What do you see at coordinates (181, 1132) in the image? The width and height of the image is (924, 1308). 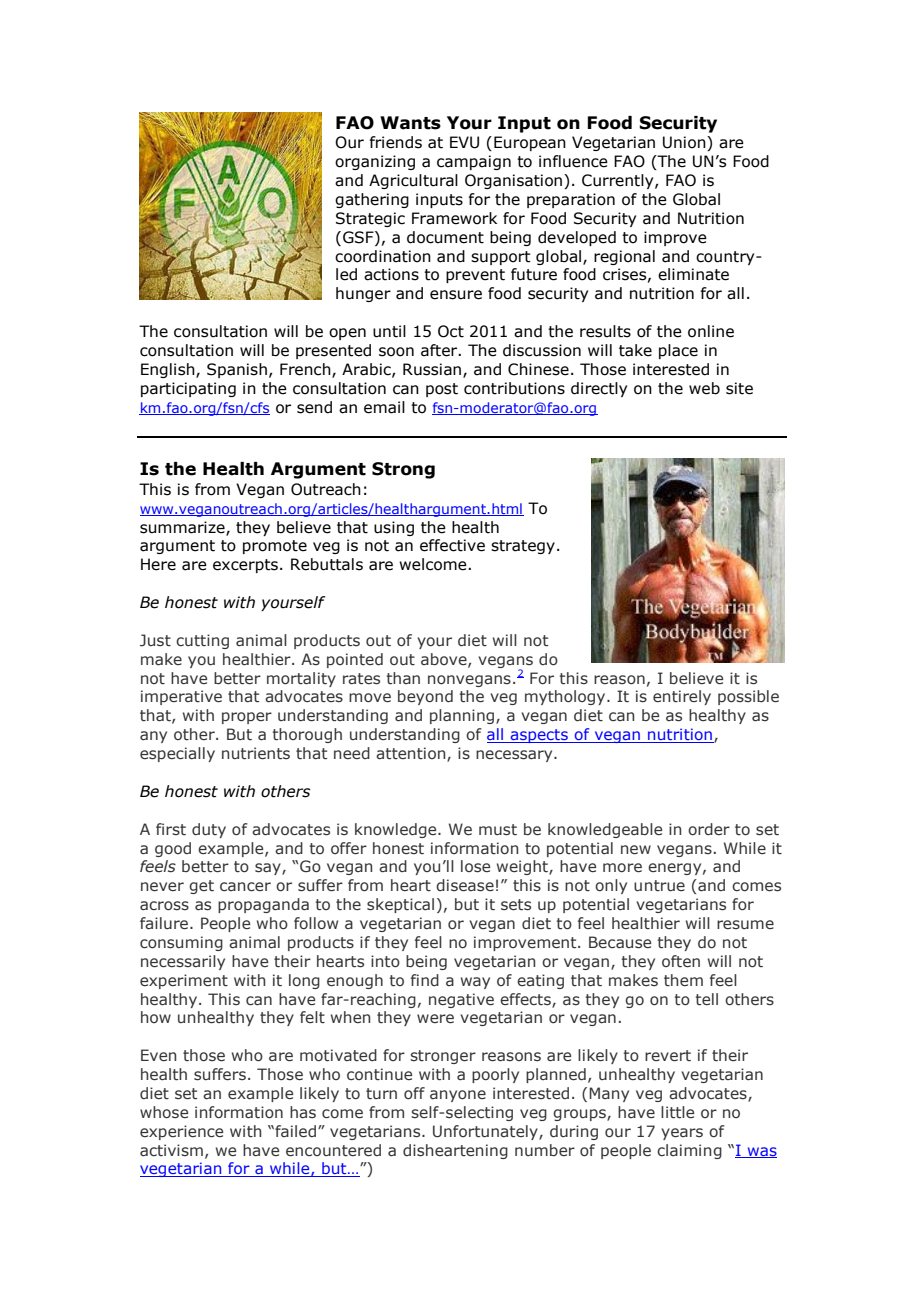 I see `experience` at bounding box center [181, 1132].
